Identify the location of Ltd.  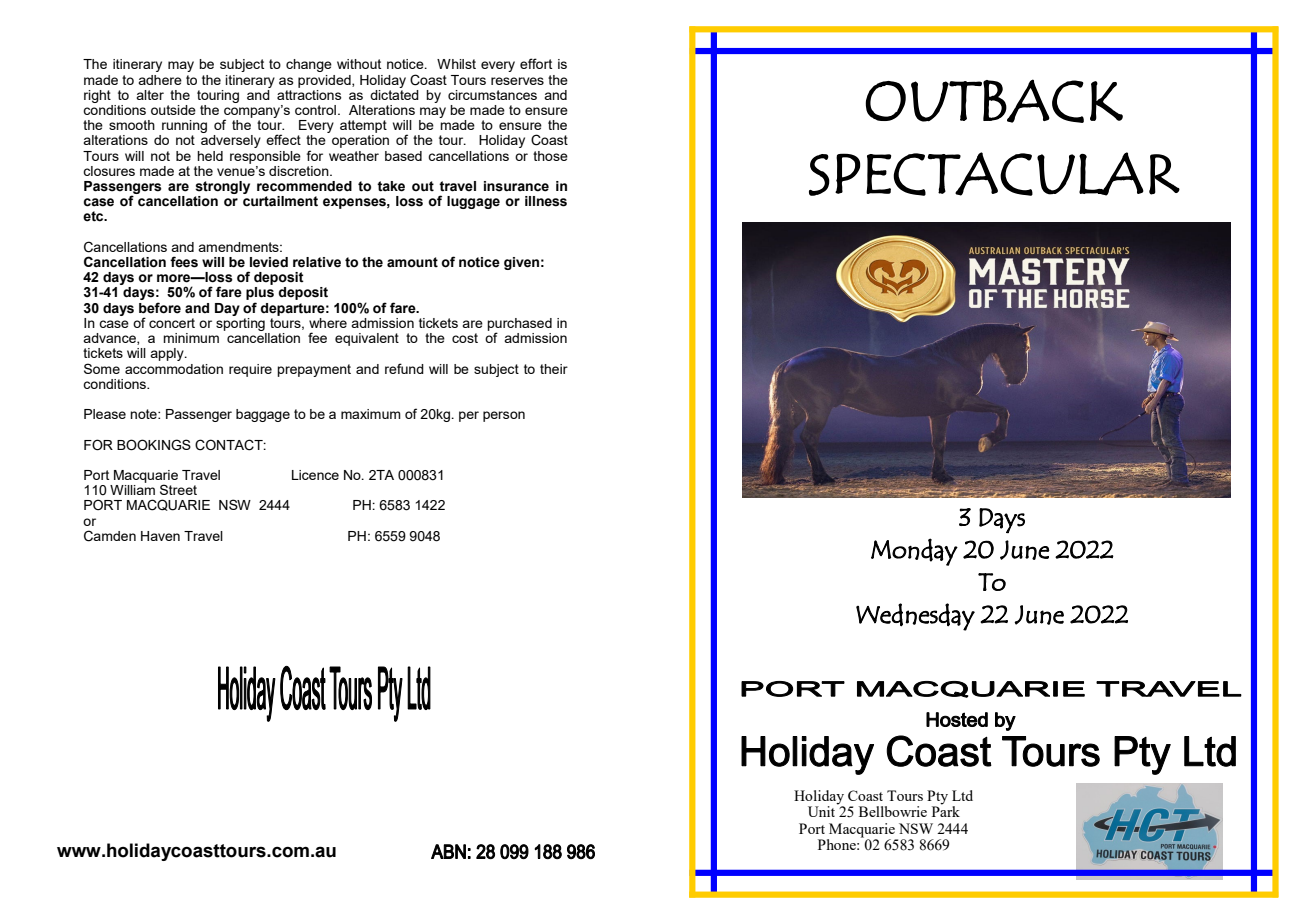
(962, 795).
